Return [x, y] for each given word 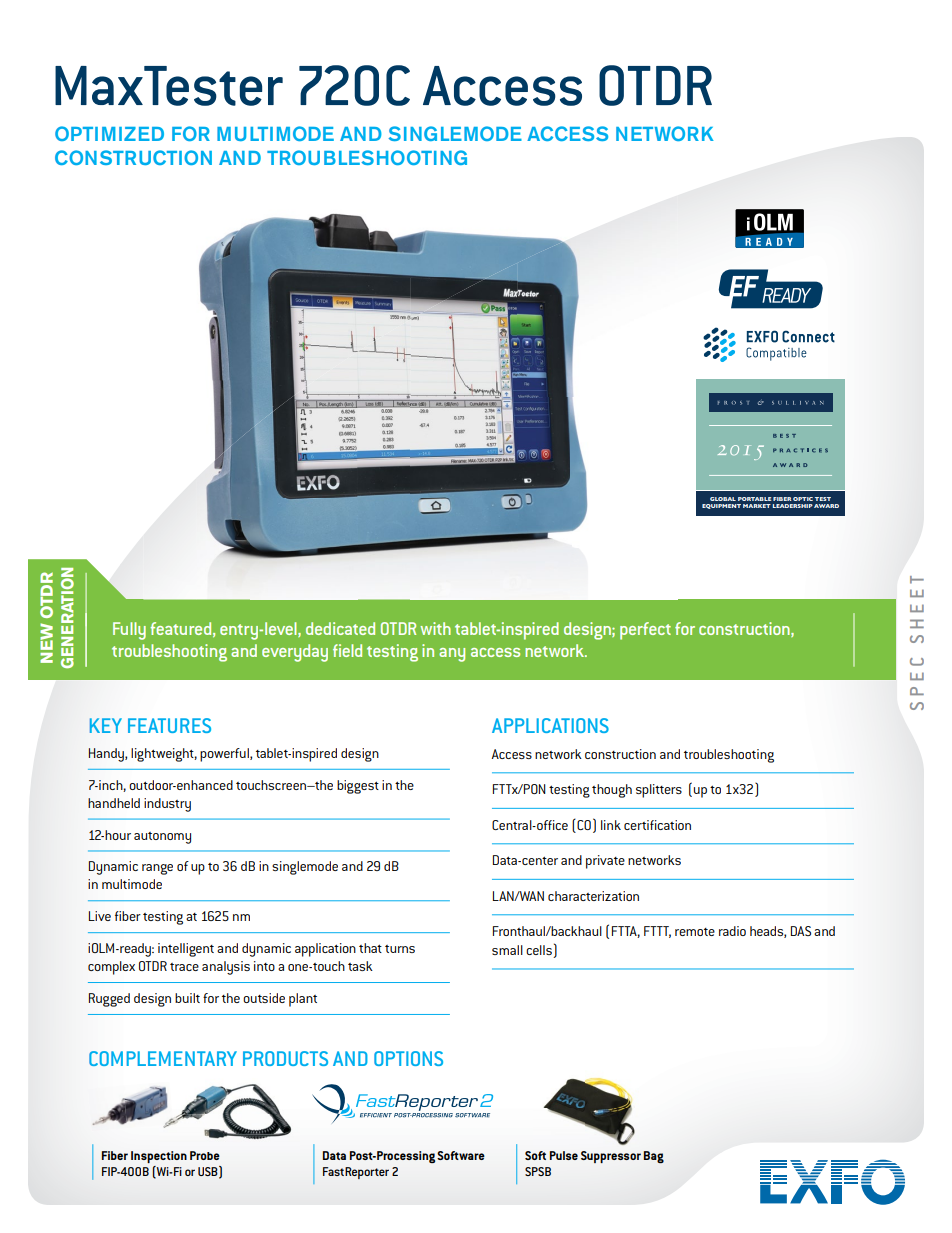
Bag [654, 1157]
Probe [205, 1155]
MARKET [757, 506]
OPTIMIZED [109, 133]
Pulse [564, 1155]
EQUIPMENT [721, 506]
